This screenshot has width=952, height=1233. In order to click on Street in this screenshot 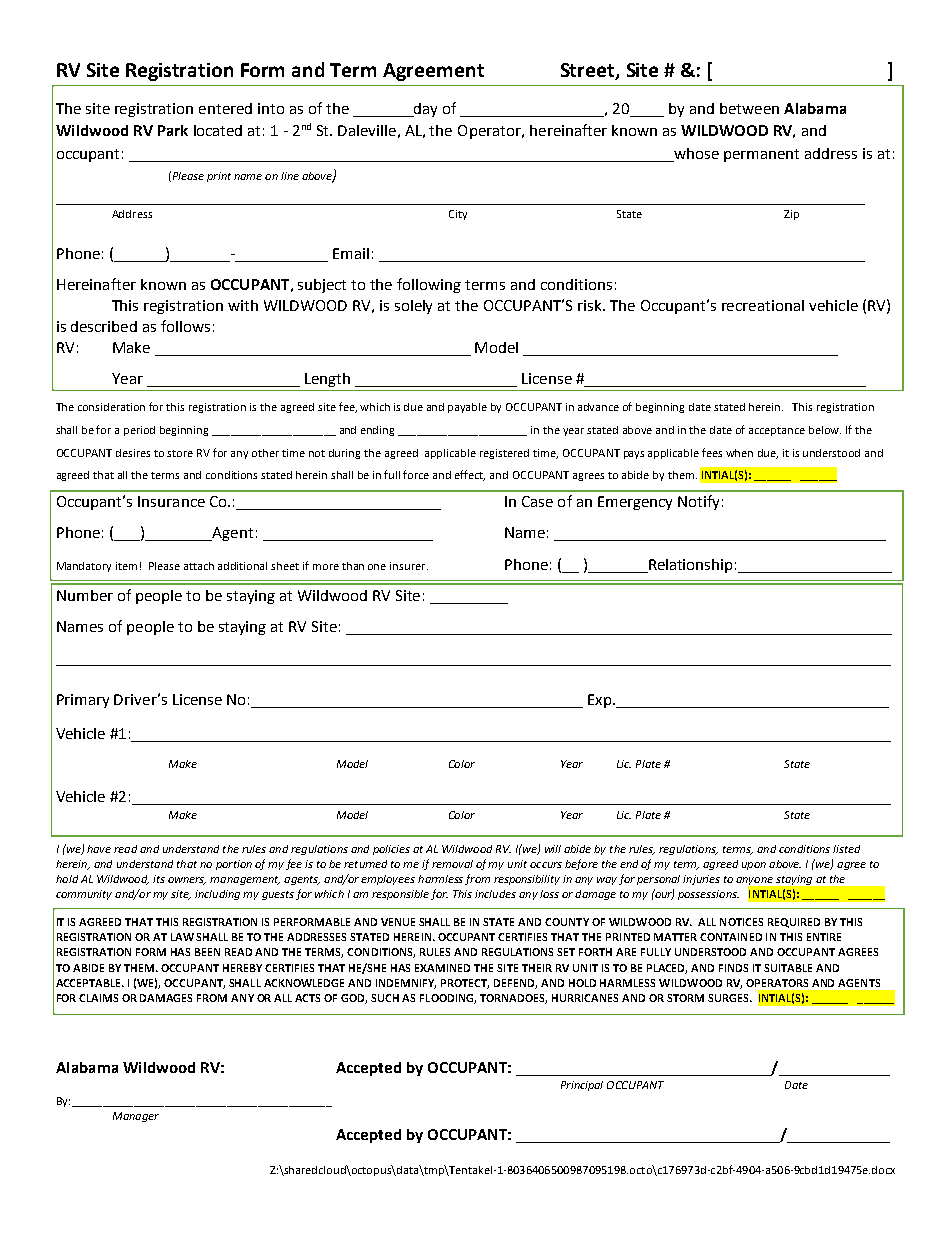, I will do `click(589, 71)`.
